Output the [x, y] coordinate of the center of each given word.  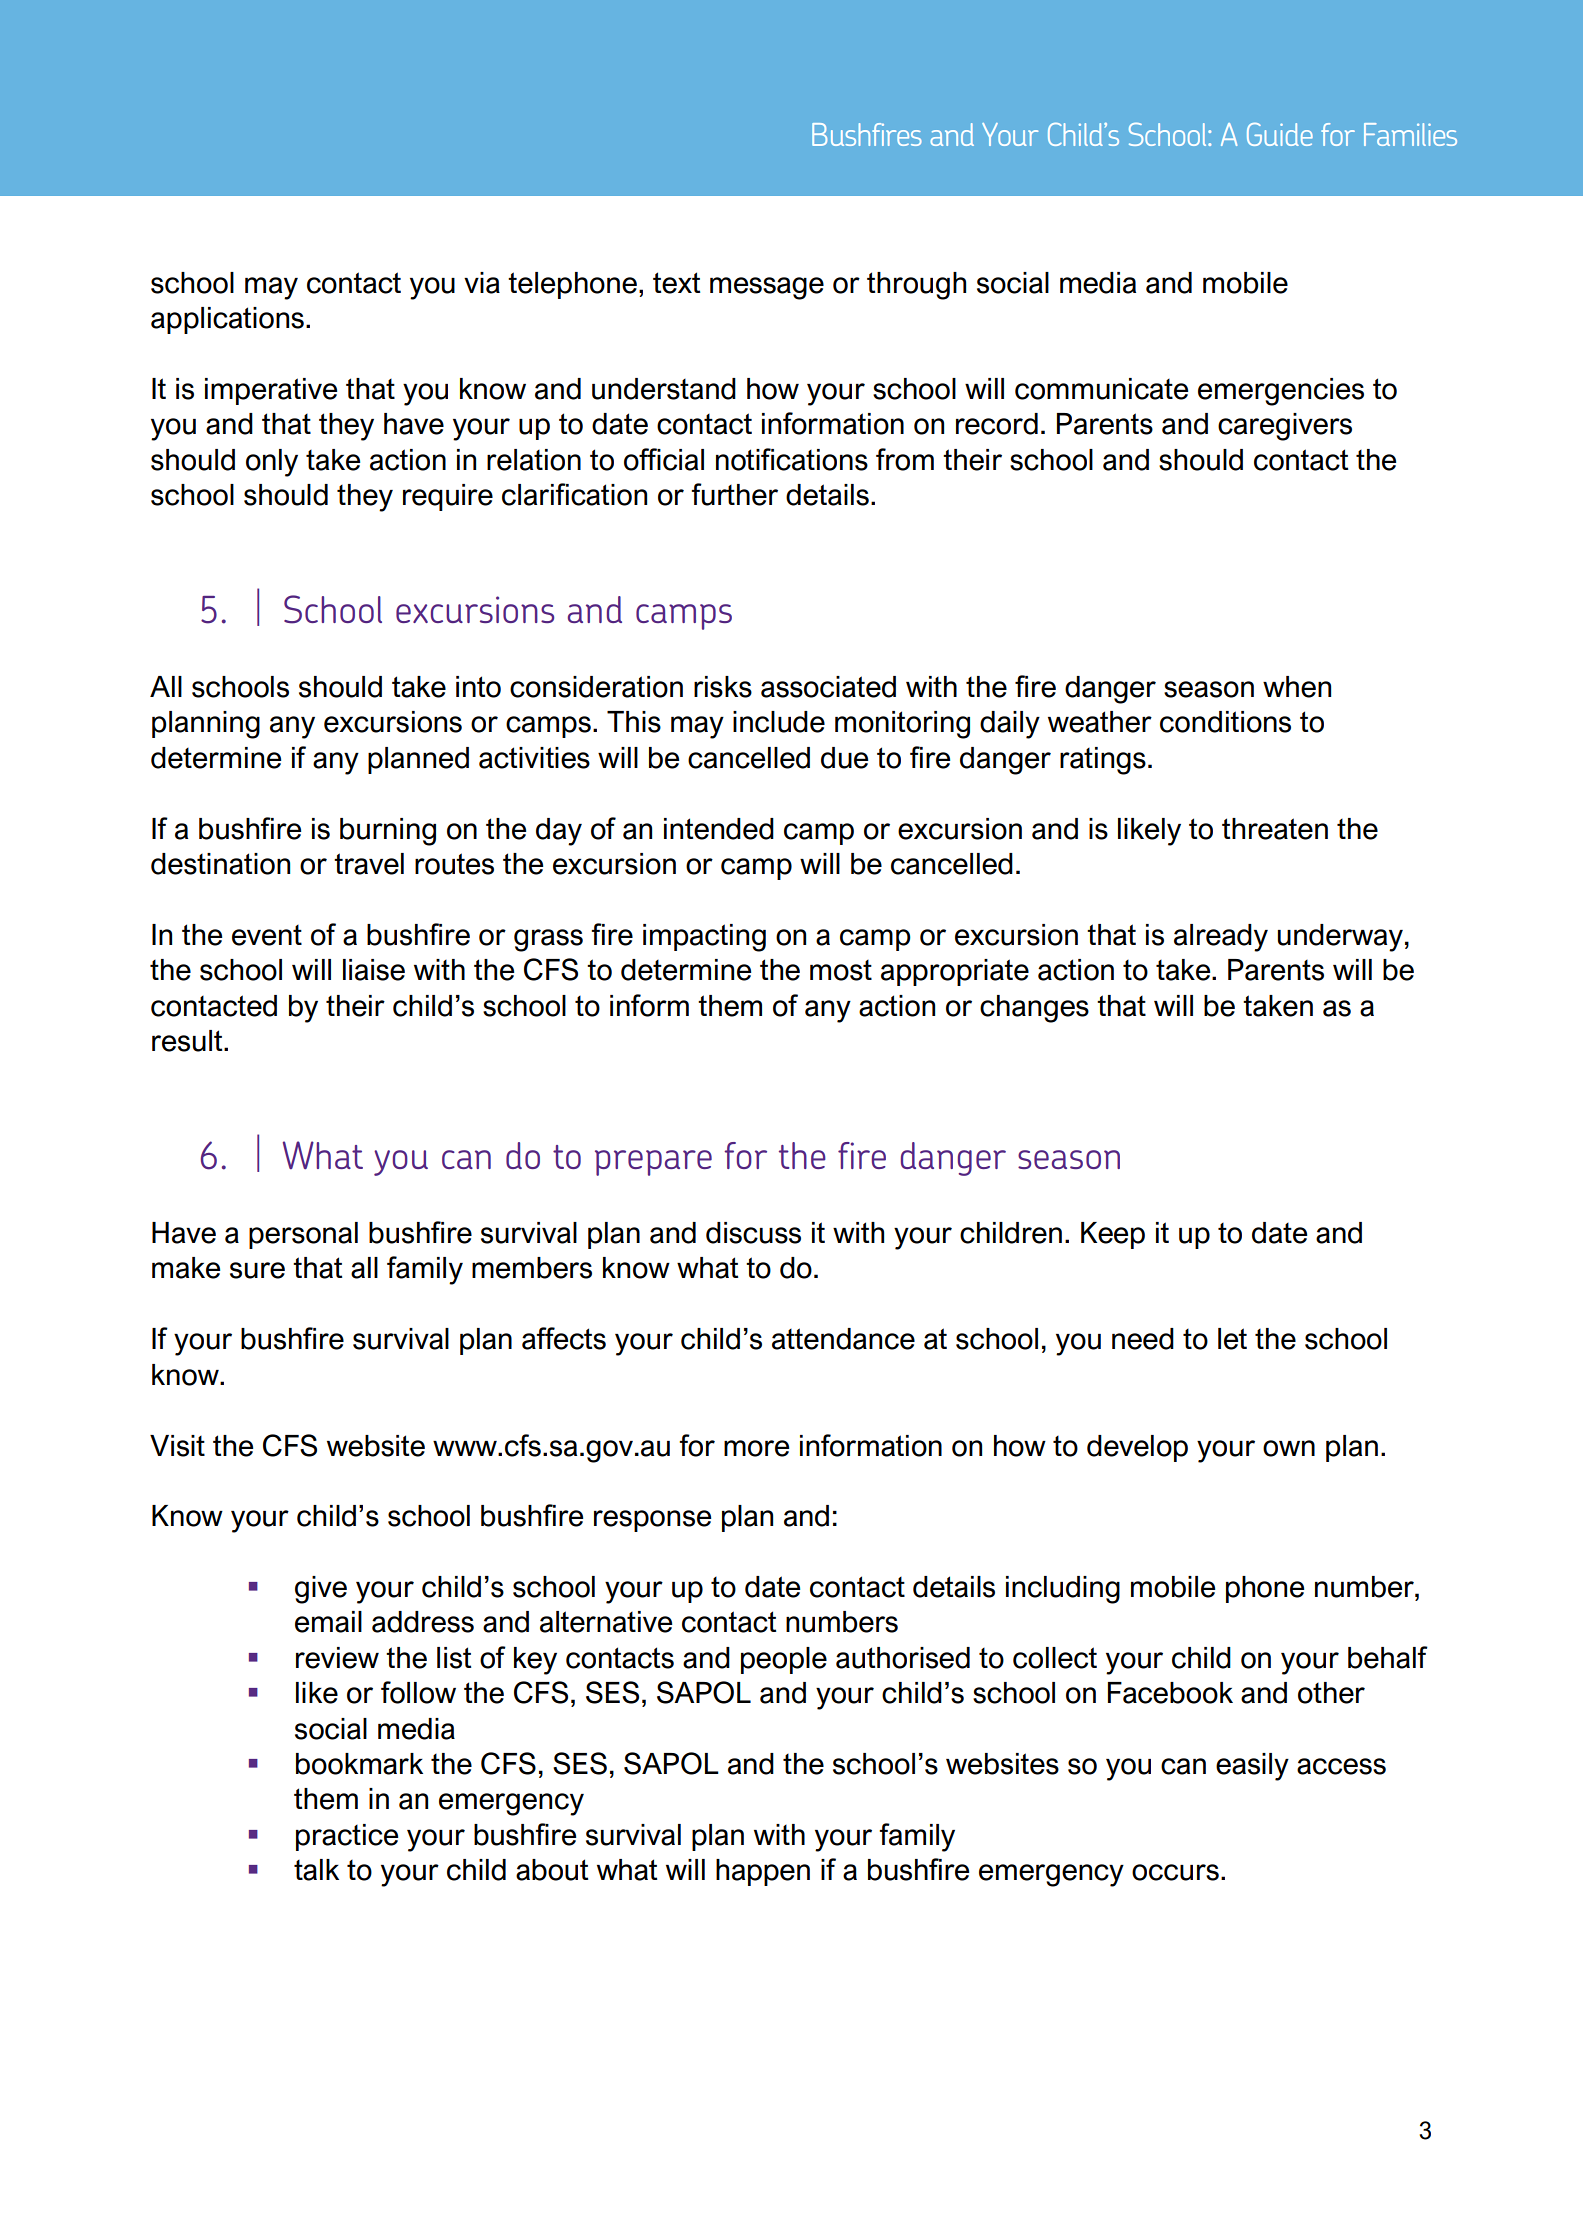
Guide [1280, 134]
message [767, 288]
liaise [374, 970]
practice [347, 1837]
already [1221, 938]
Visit [177, 1446]
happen [763, 1872]
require [448, 497]
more [756, 1448]
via [482, 283]
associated [828, 687]
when [1297, 687]
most [841, 970]
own [1289, 1448]
